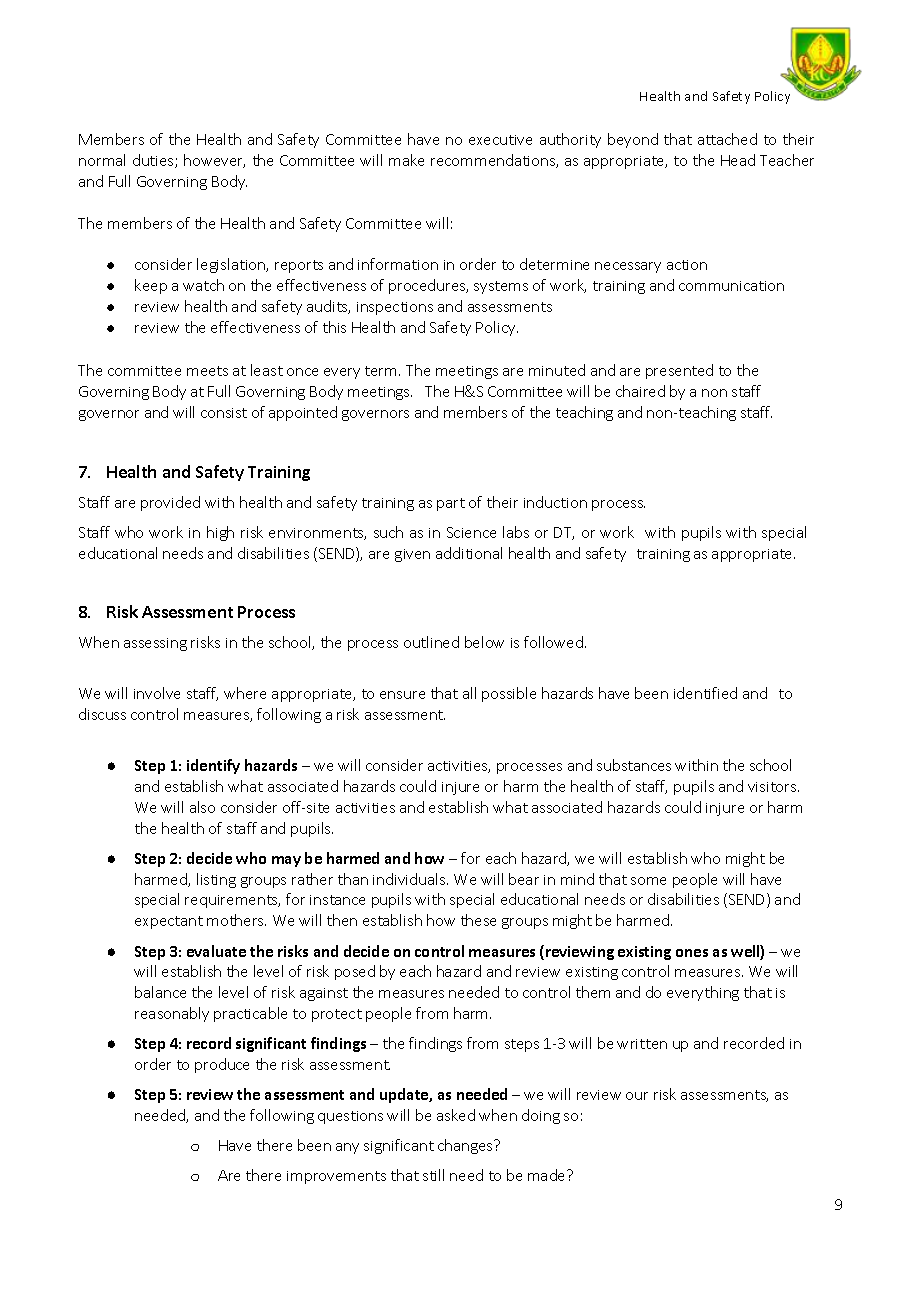  What do you see at coordinates (637, 1096) in the image?
I see `our` at bounding box center [637, 1096].
